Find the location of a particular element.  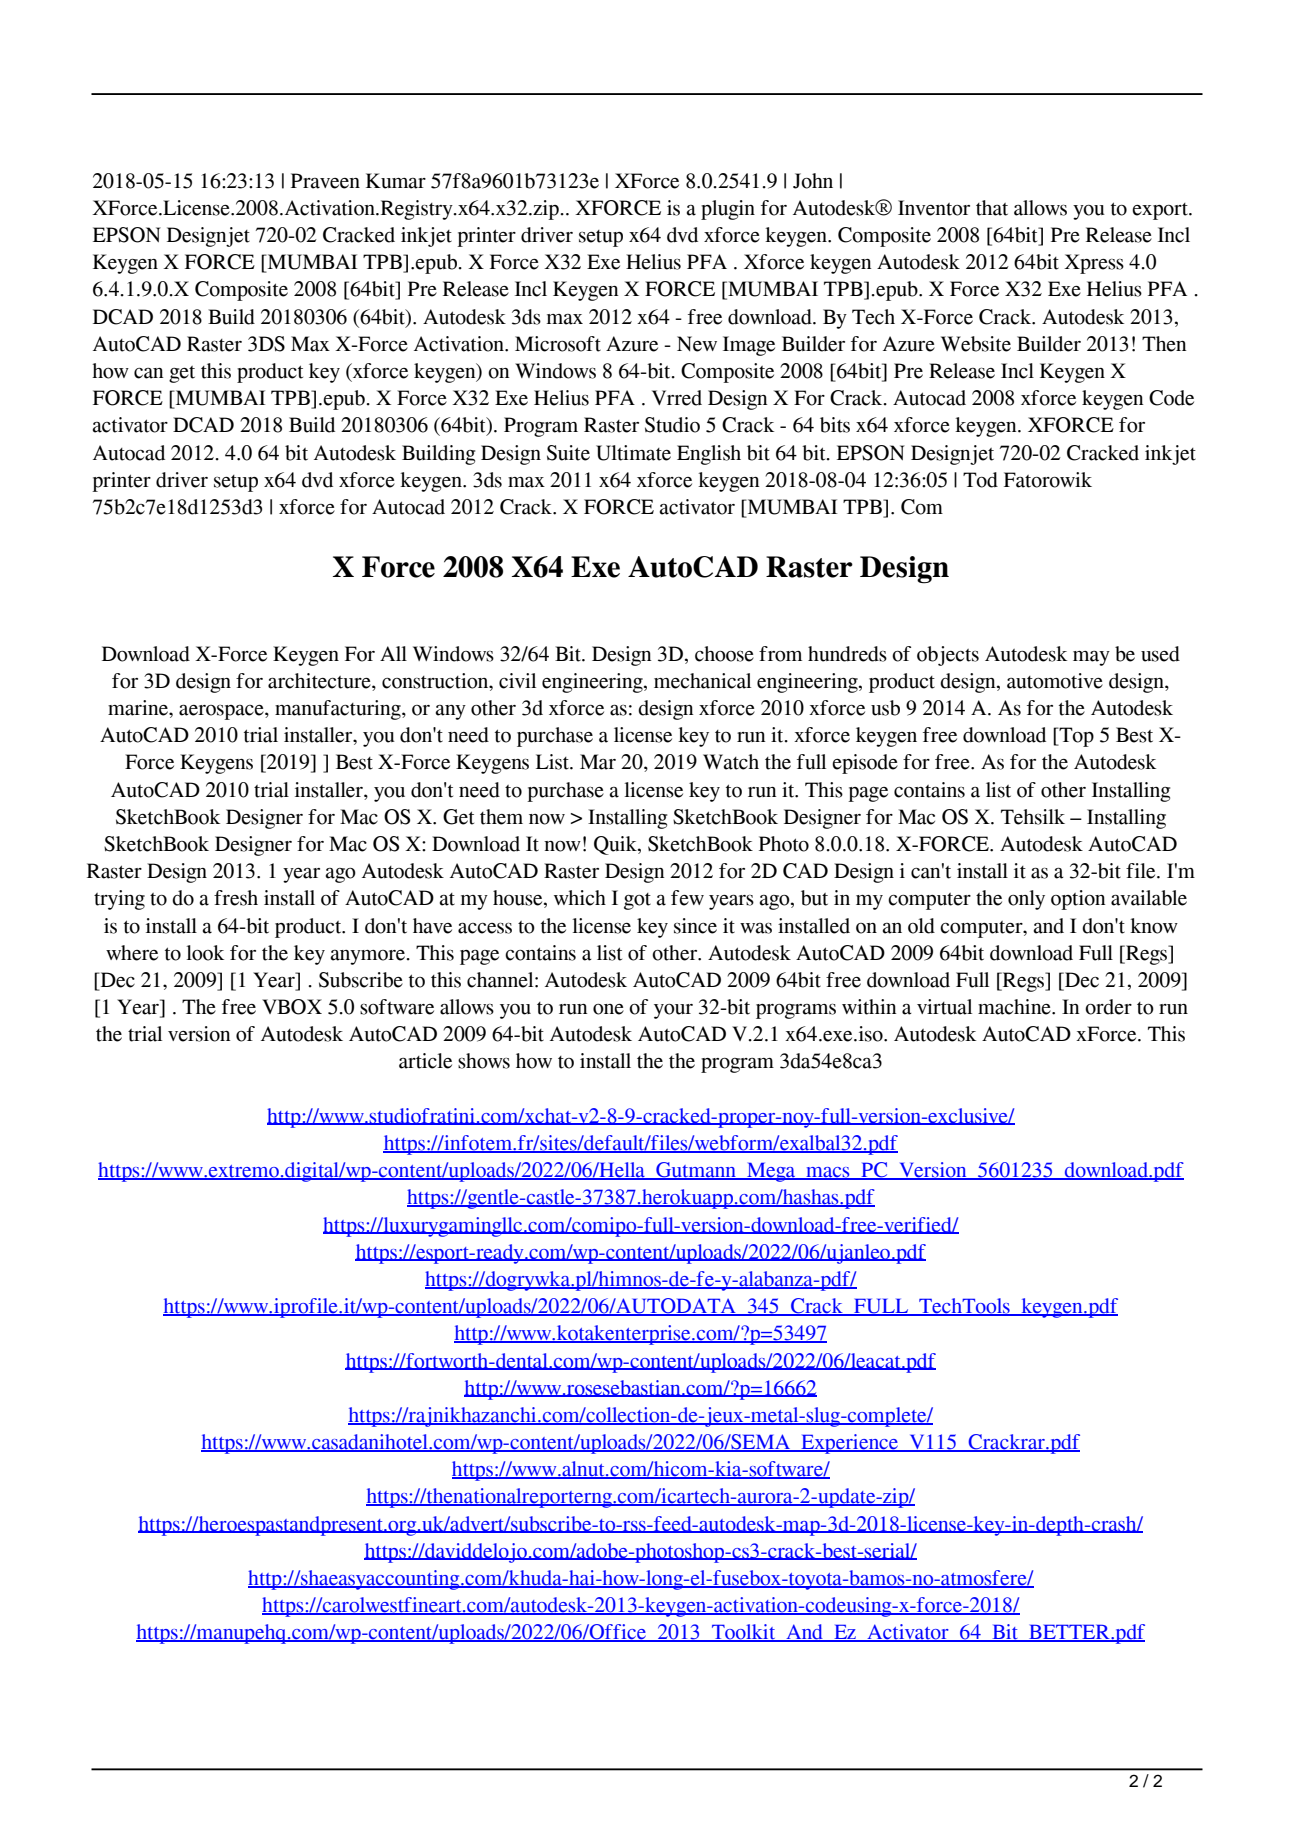

VBOX is located at coordinates (292, 1007).
